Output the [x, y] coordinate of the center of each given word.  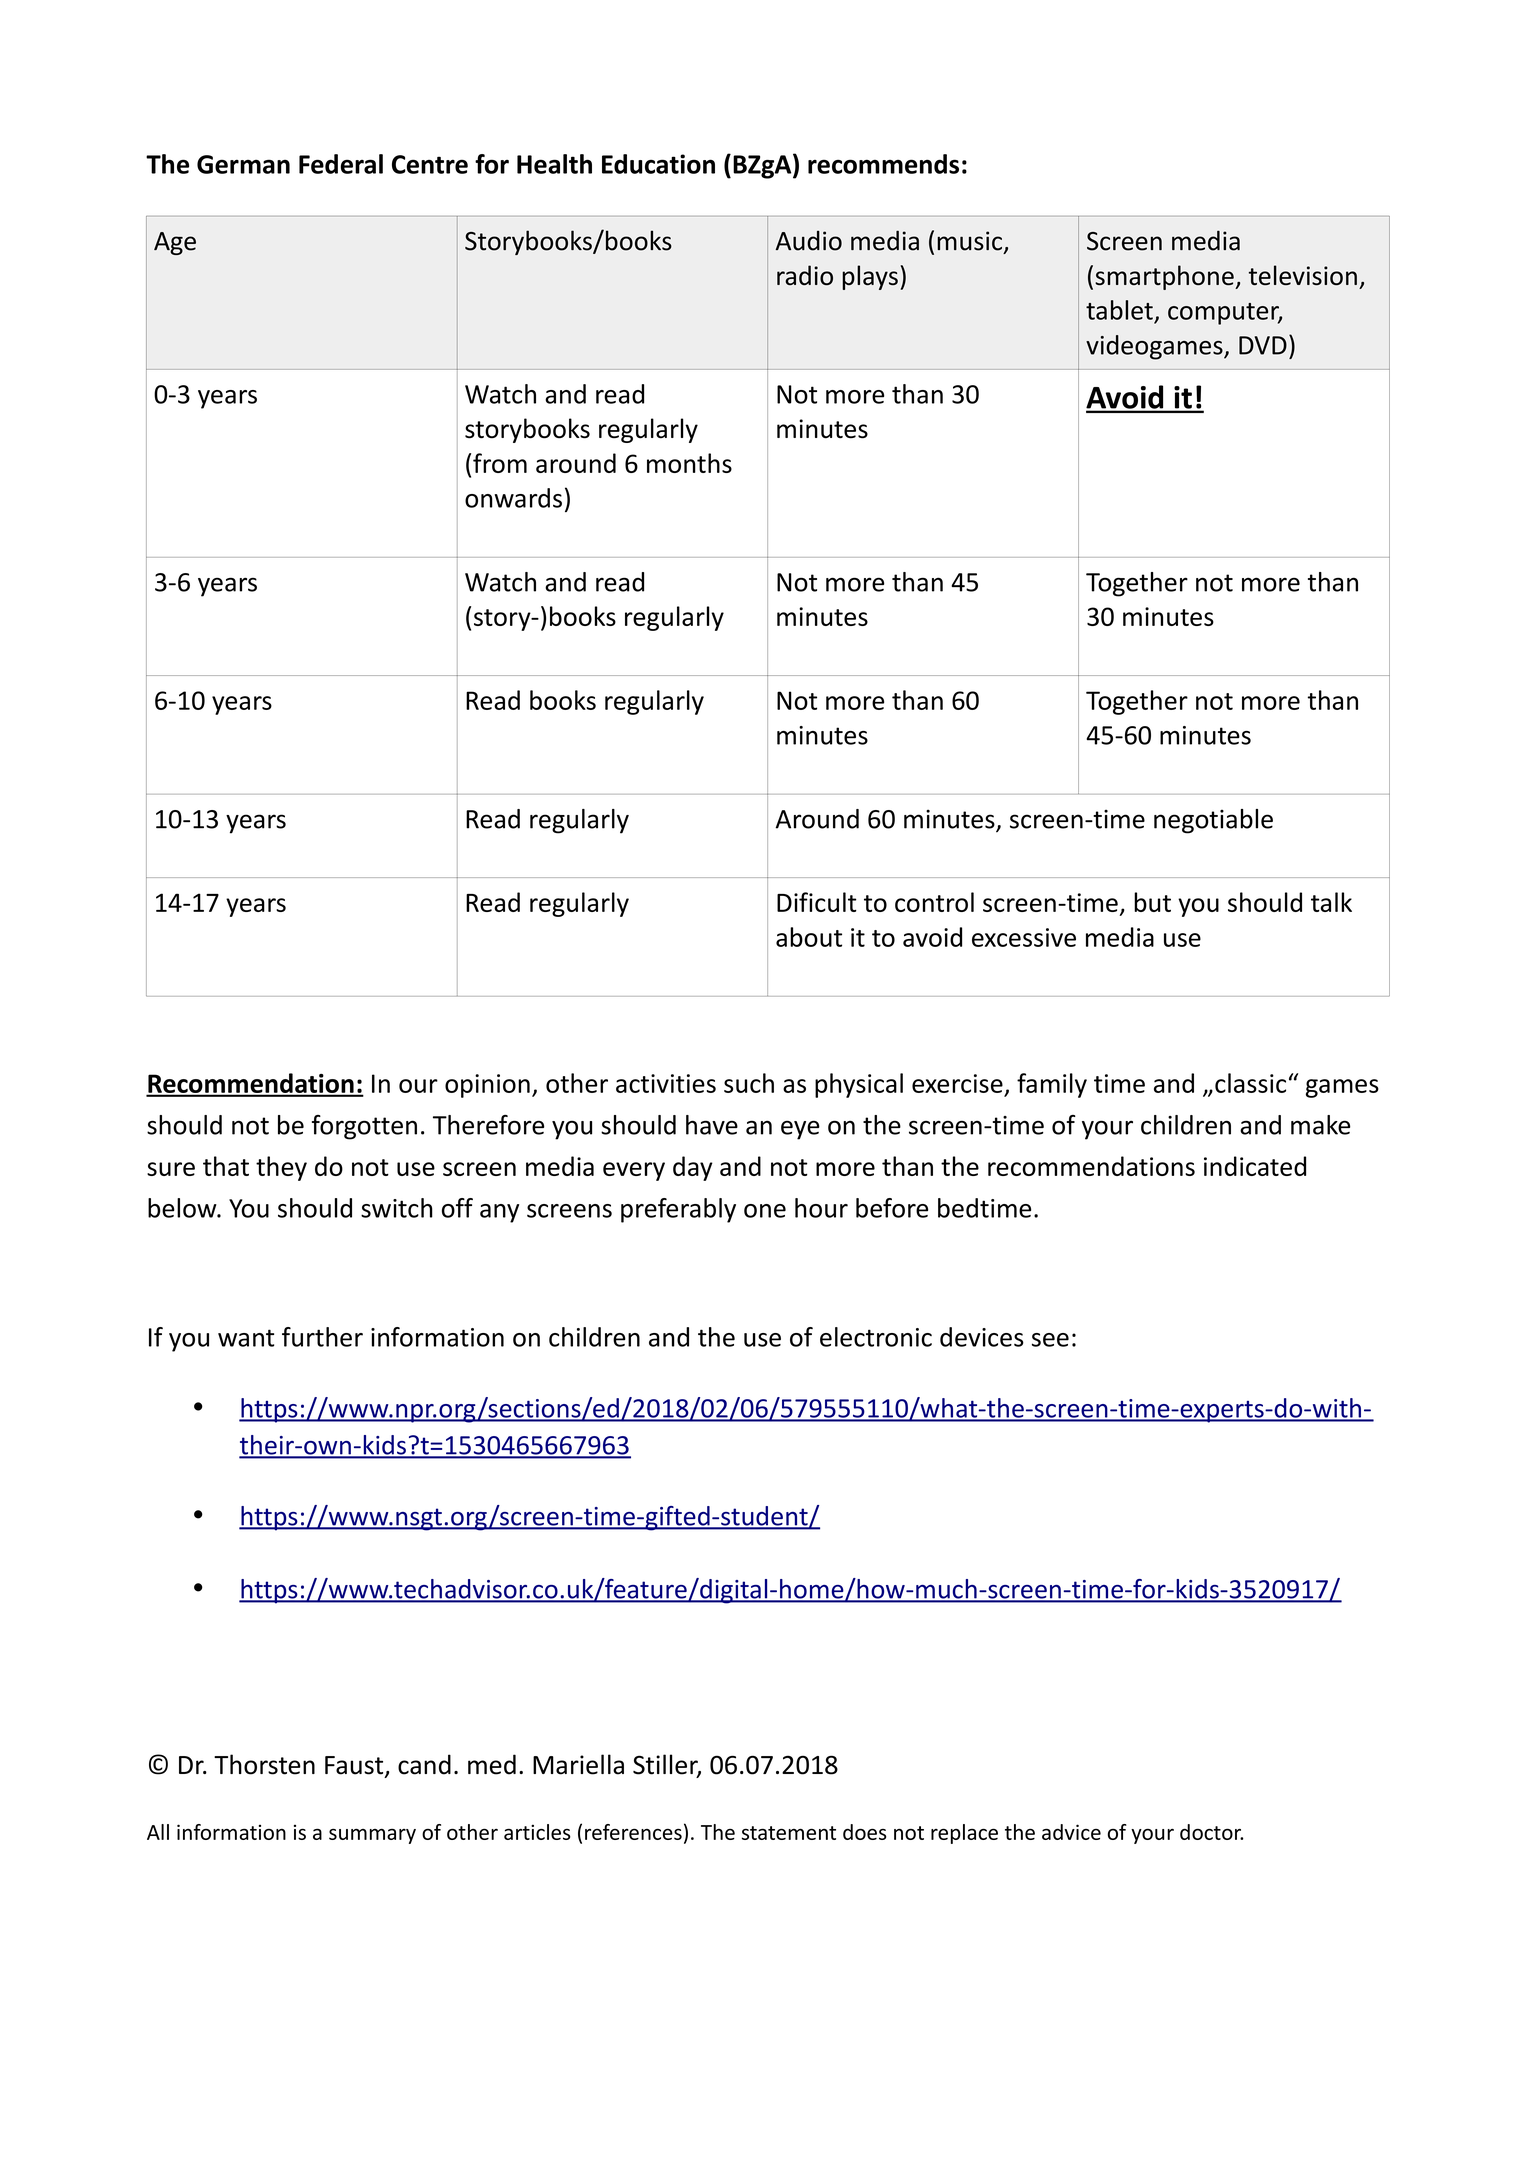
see [1050, 1340]
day [693, 1168]
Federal [341, 164]
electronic [876, 1337]
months [689, 463]
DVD [1263, 345]
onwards [513, 498]
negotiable [1213, 821]
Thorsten [264, 1764]
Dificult [817, 902]
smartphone [1165, 277]
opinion [487, 1086]
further [322, 1337]
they [281, 1168]
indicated [1255, 1166]
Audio [809, 241]
